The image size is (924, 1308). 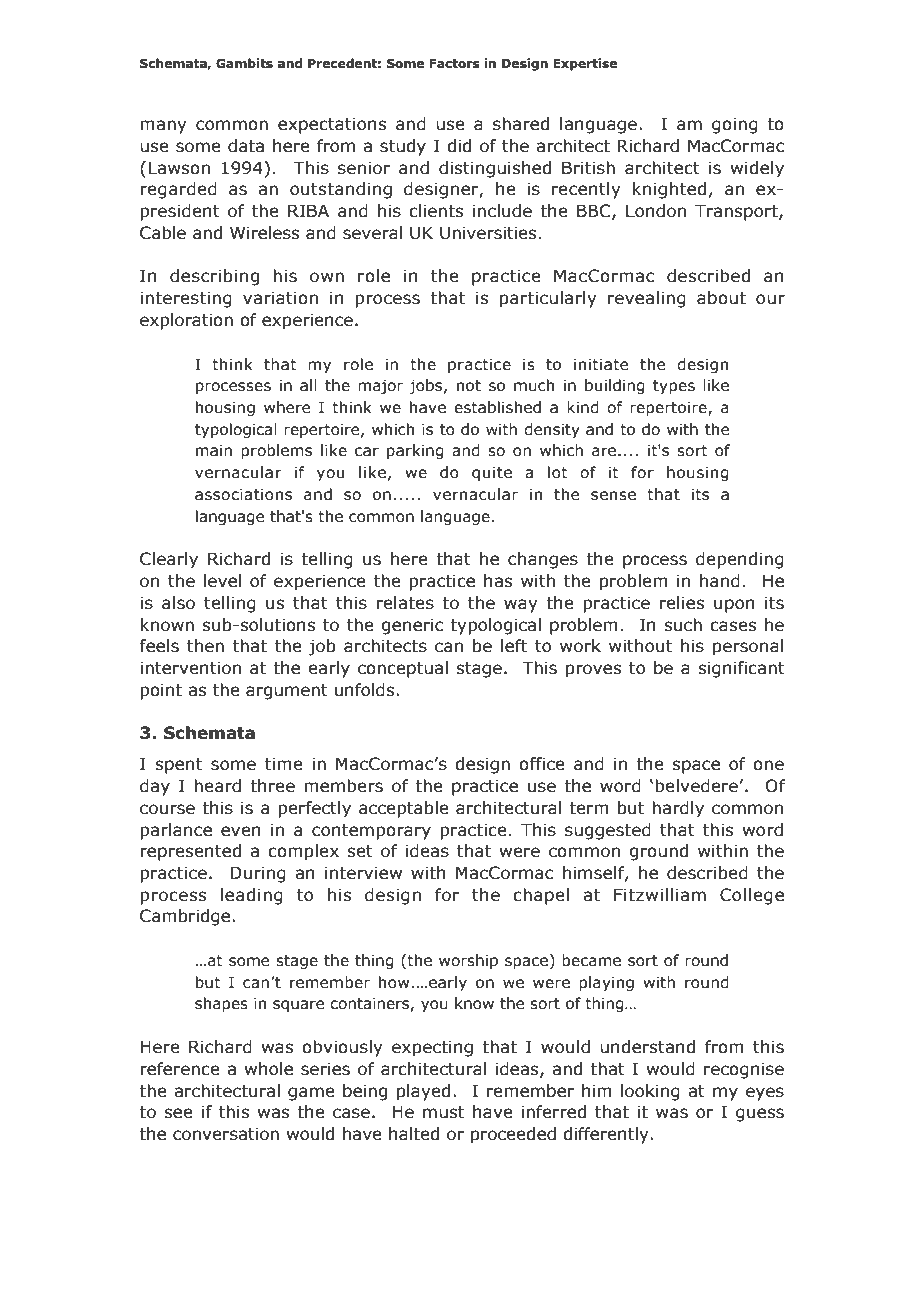 What do you see at coordinates (735, 125) in the screenshot?
I see `going` at bounding box center [735, 125].
